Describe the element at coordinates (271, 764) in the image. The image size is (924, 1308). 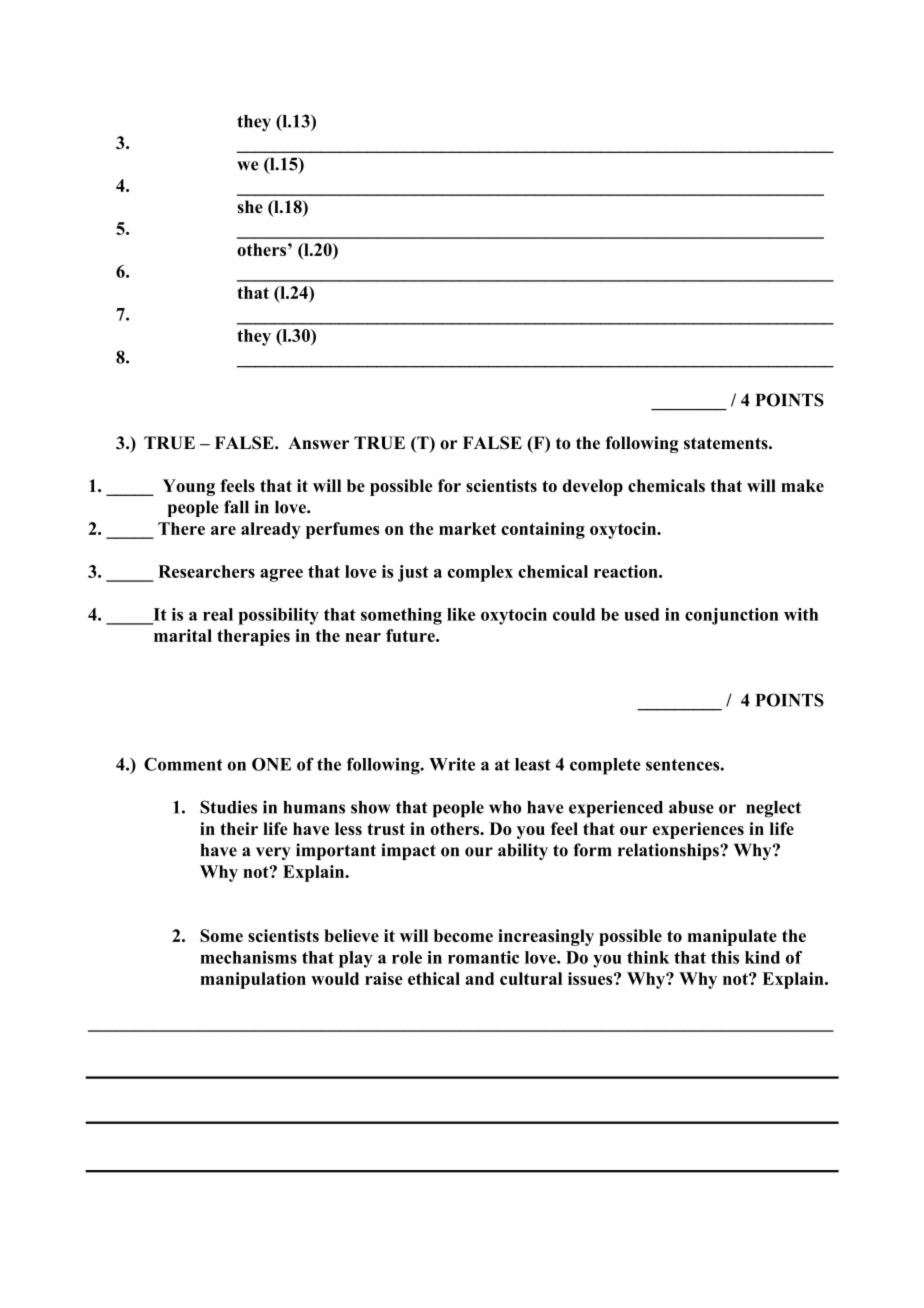
I see `ONE` at that location.
